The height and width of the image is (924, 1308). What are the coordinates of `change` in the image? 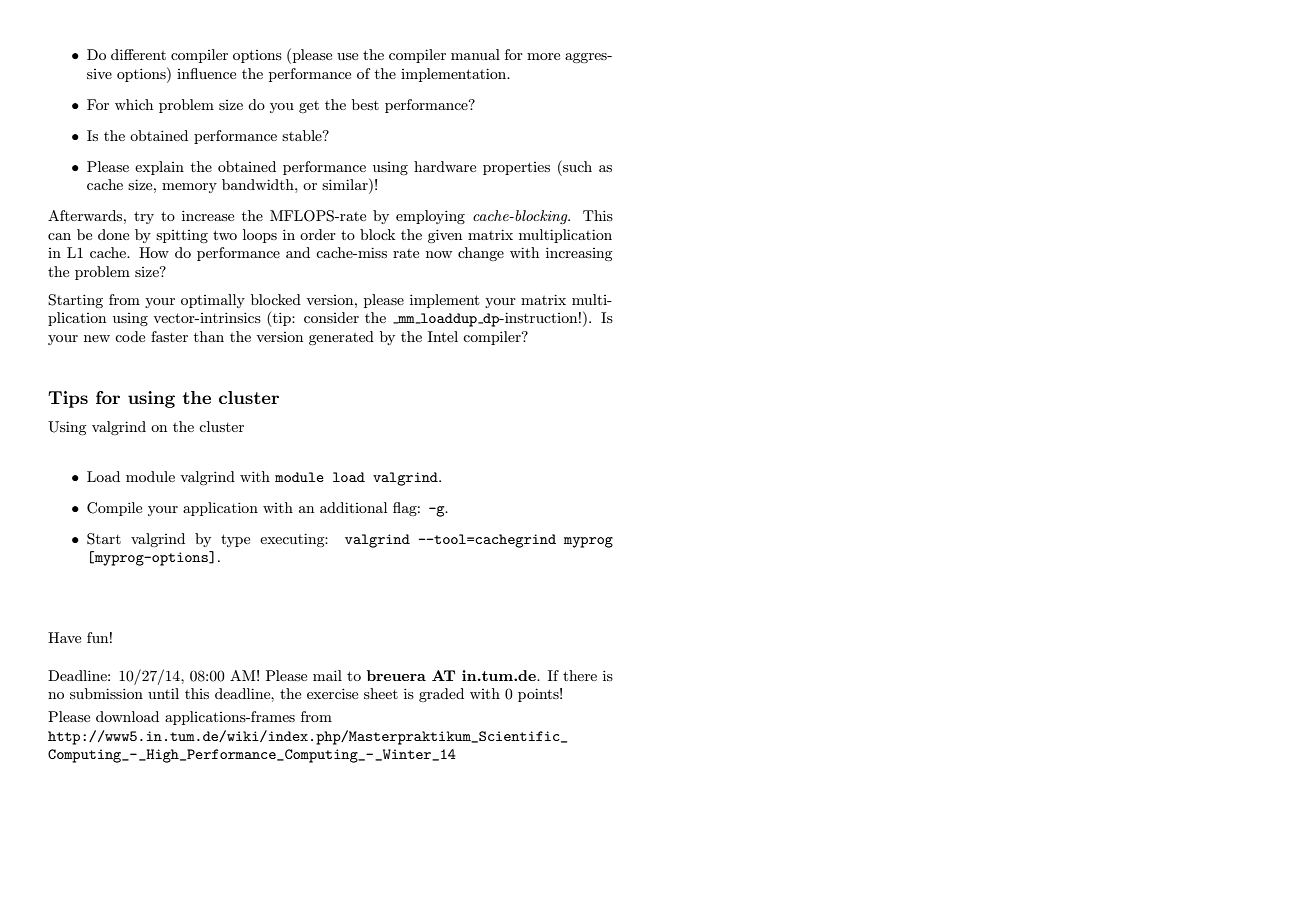 It's located at (481, 254).
